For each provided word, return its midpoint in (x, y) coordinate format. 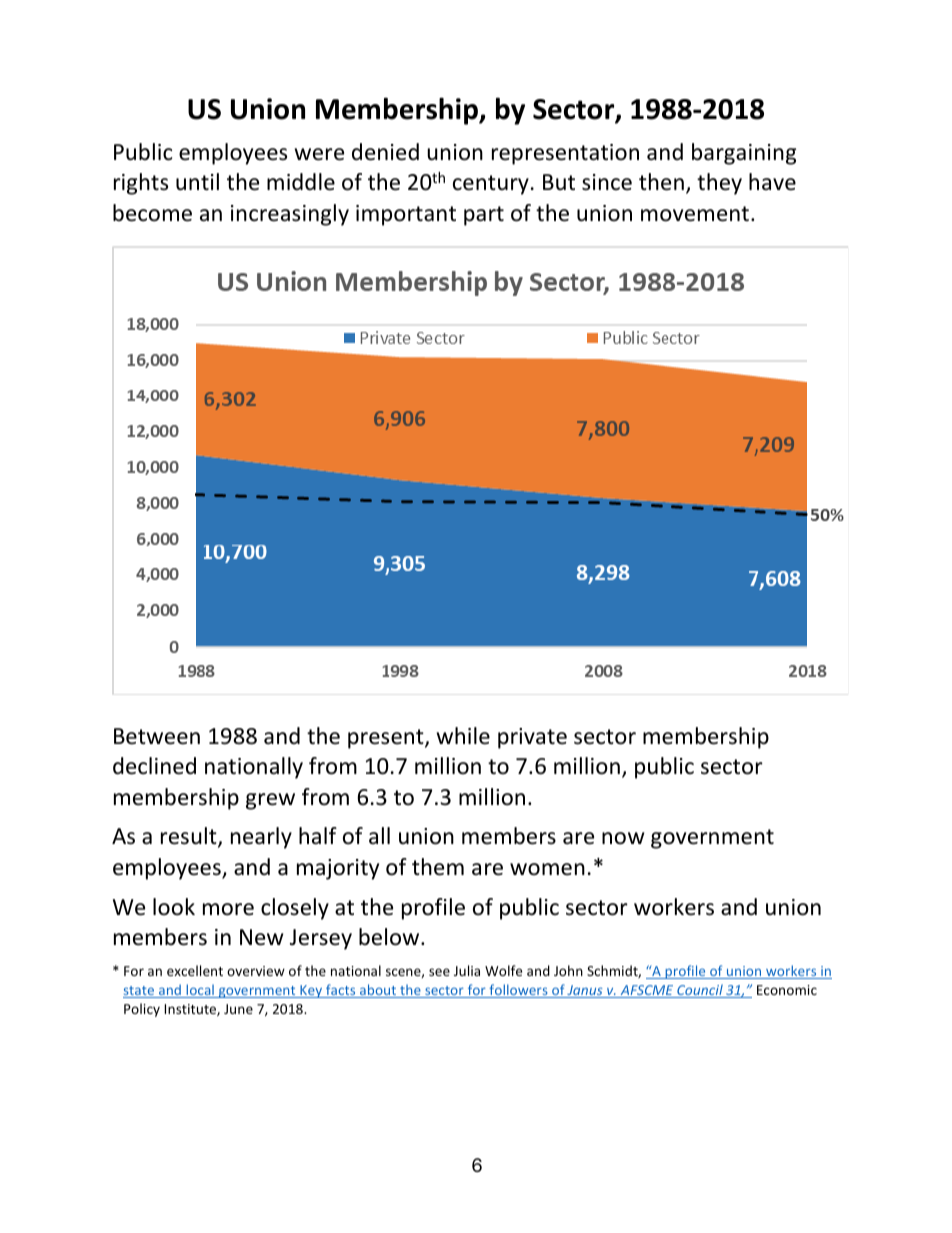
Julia (467, 970)
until (197, 182)
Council (700, 991)
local (200, 991)
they (719, 184)
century (491, 185)
